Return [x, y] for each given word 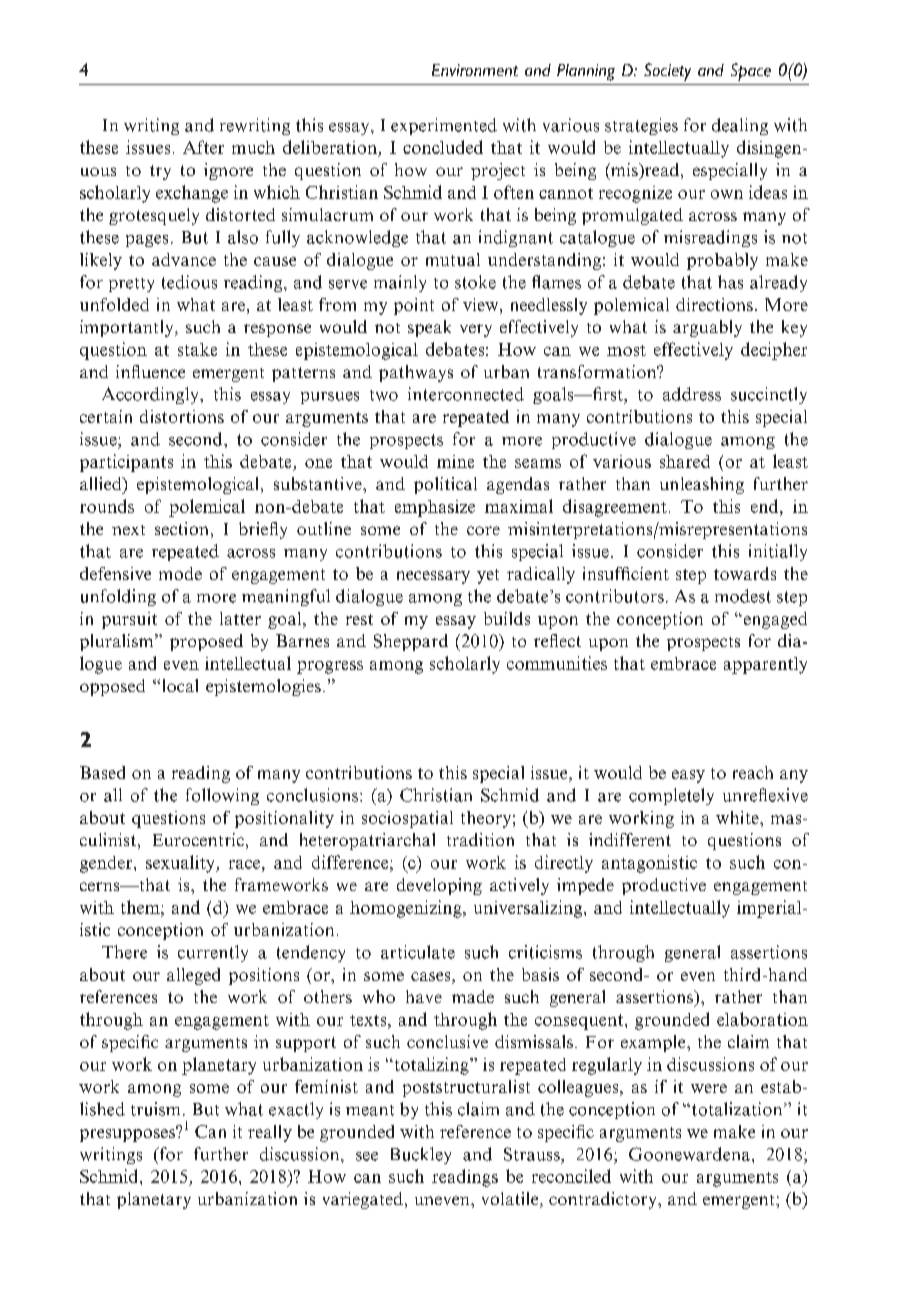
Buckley [421, 1155]
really [270, 1133]
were [709, 1088]
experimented [444, 126]
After [203, 147]
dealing [740, 126]
